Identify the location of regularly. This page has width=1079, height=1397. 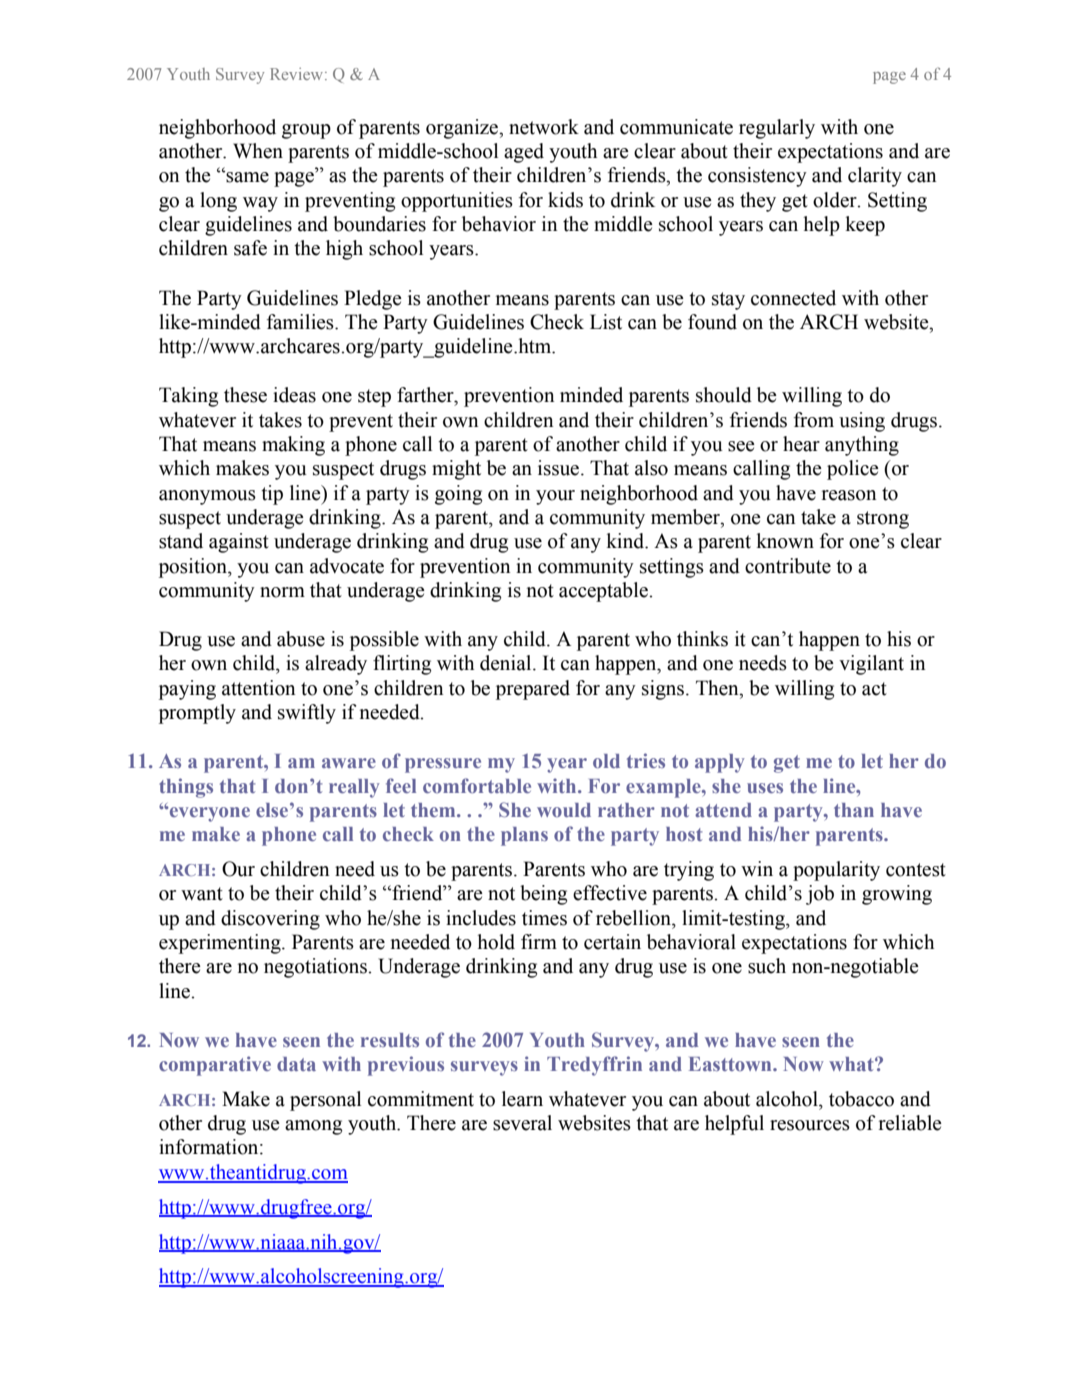
(777, 129).
